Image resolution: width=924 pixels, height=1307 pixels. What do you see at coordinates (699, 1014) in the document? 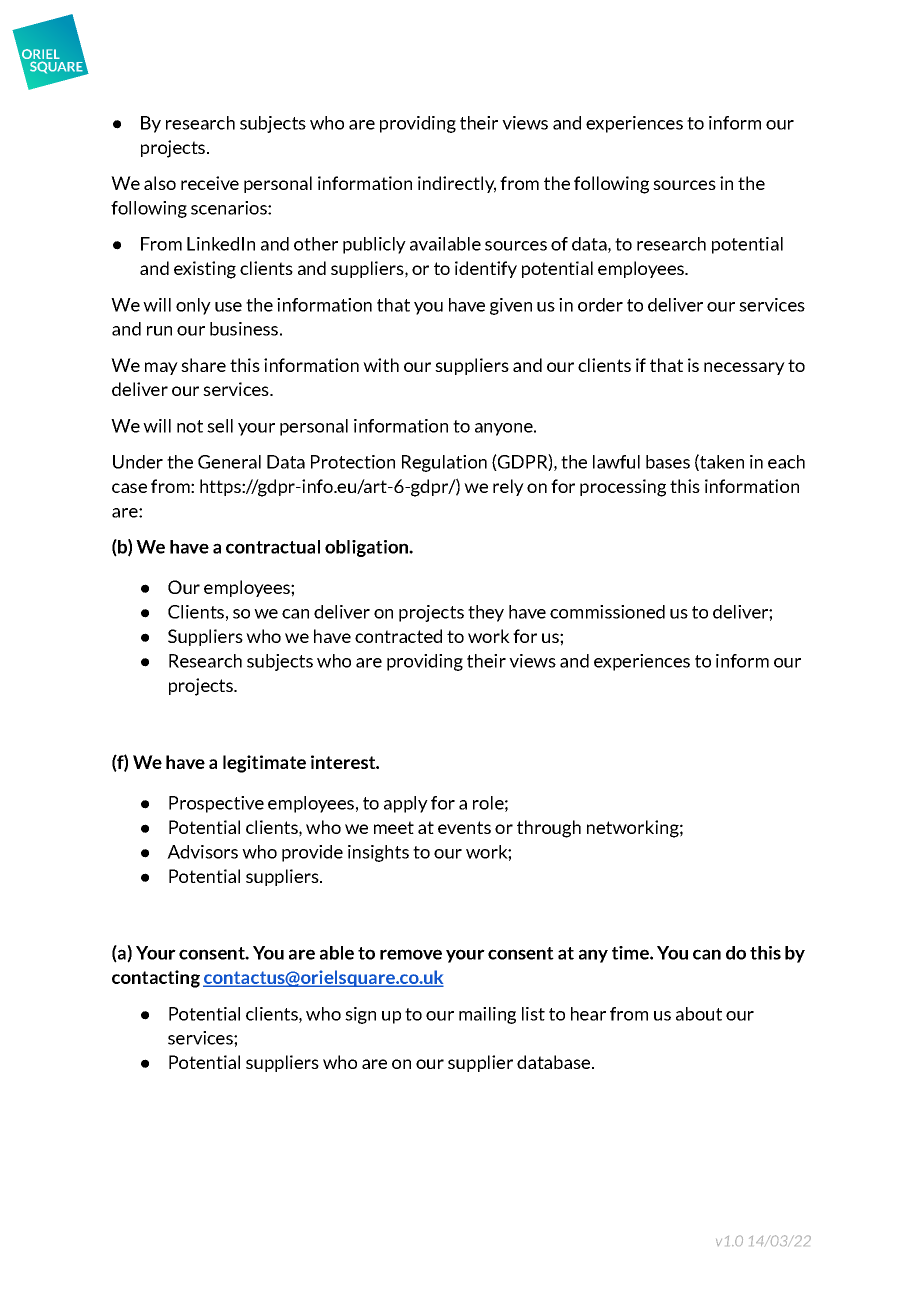
I see `about` at bounding box center [699, 1014].
